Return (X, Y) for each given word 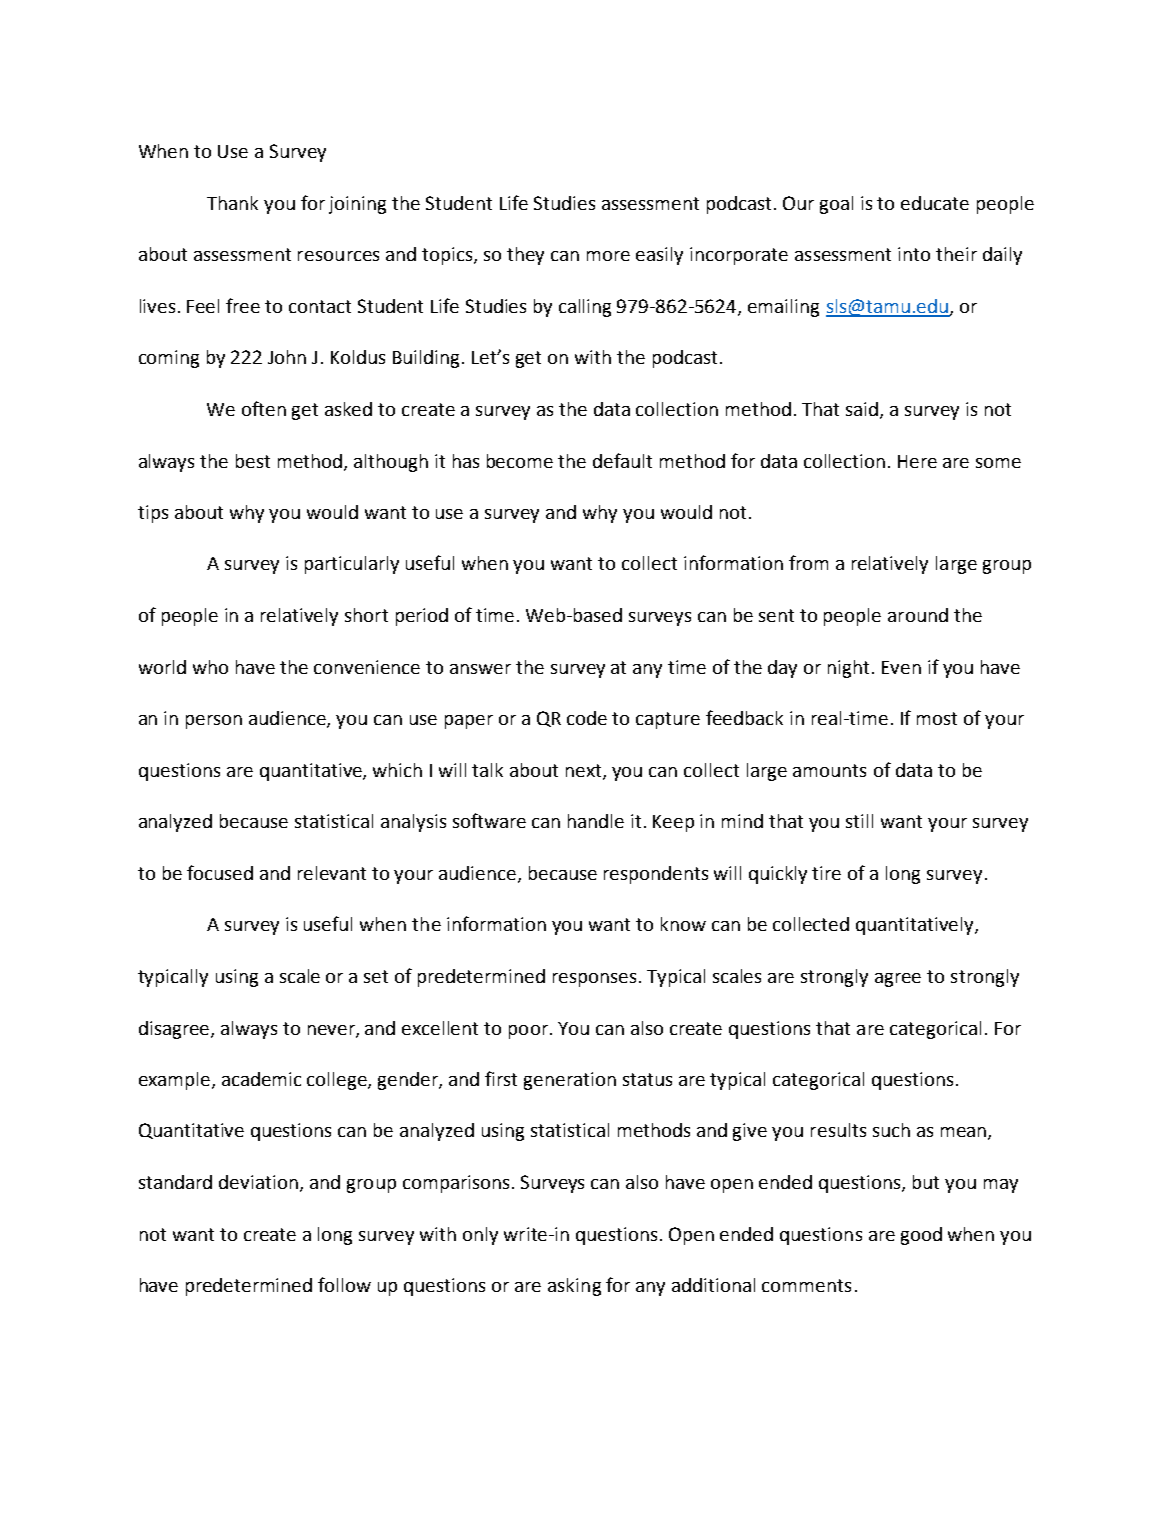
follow (344, 1284)
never (332, 1031)
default (622, 460)
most (937, 718)
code (587, 718)
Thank (232, 203)
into (914, 254)
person (214, 722)
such (891, 1130)
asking (574, 1287)
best (253, 461)
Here (917, 461)
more (608, 256)
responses (594, 980)
